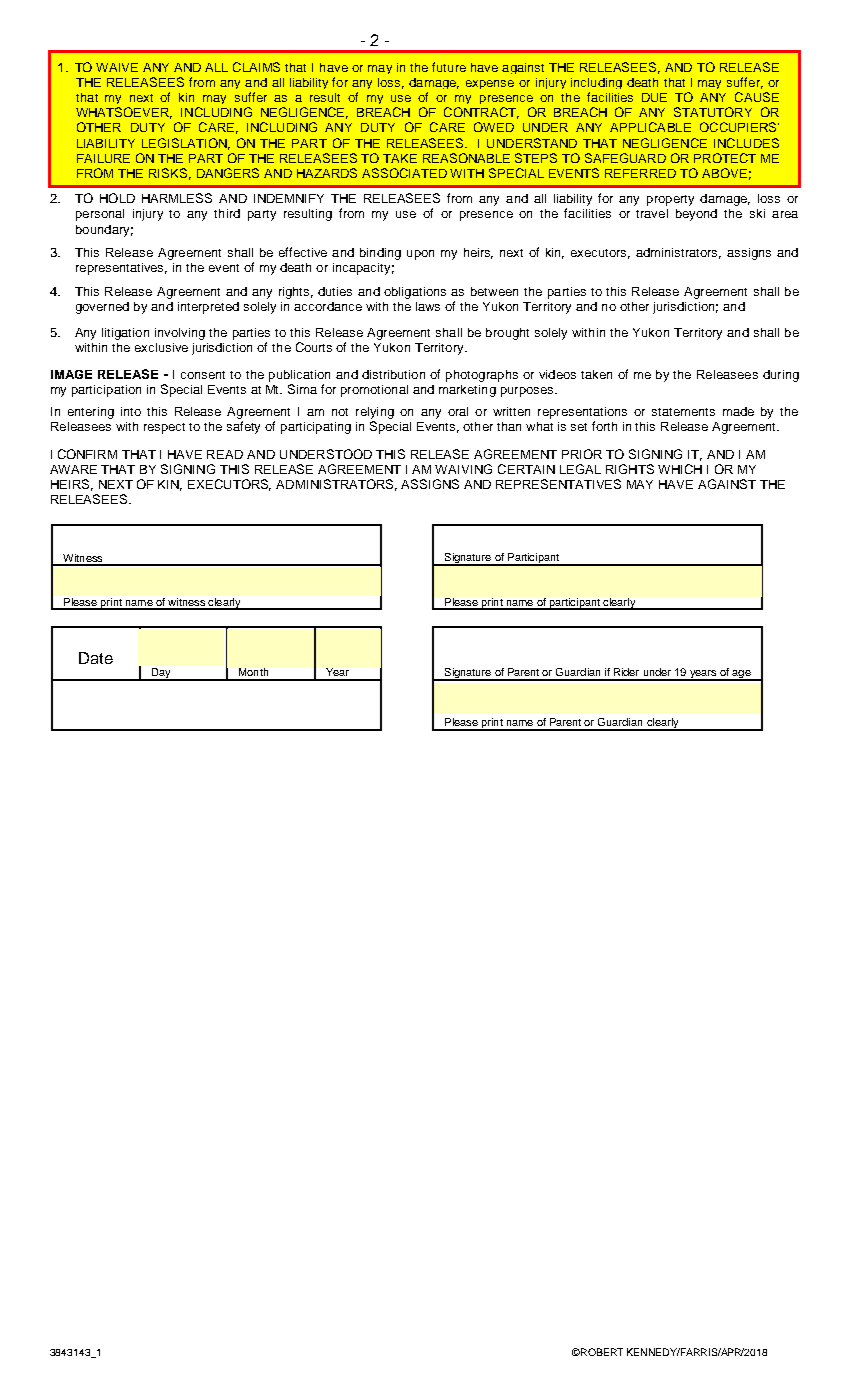  Describe the element at coordinates (696, 215) in the page. I see `beyond` at that location.
